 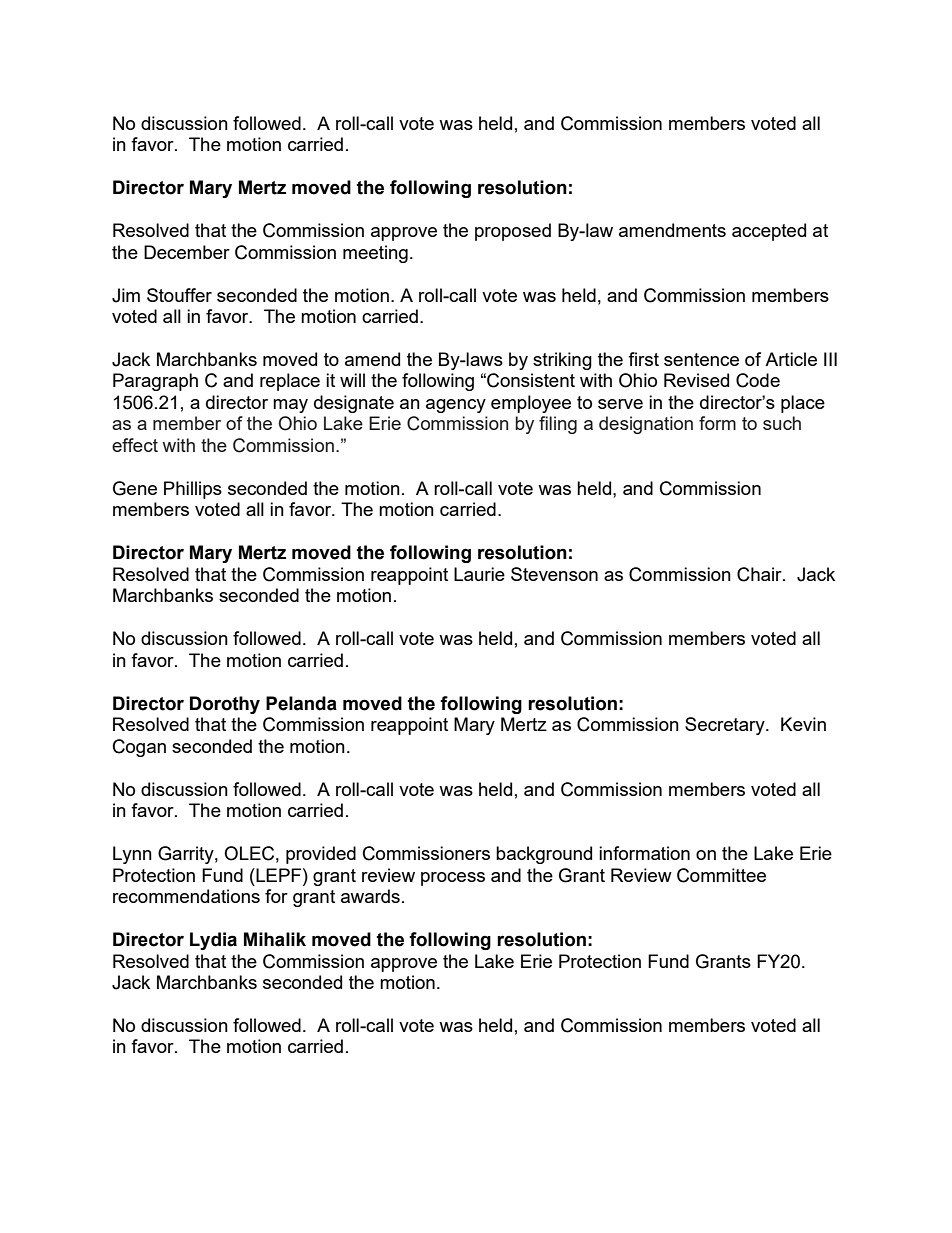 I want to click on Secretary, so click(x=726, y=726).
